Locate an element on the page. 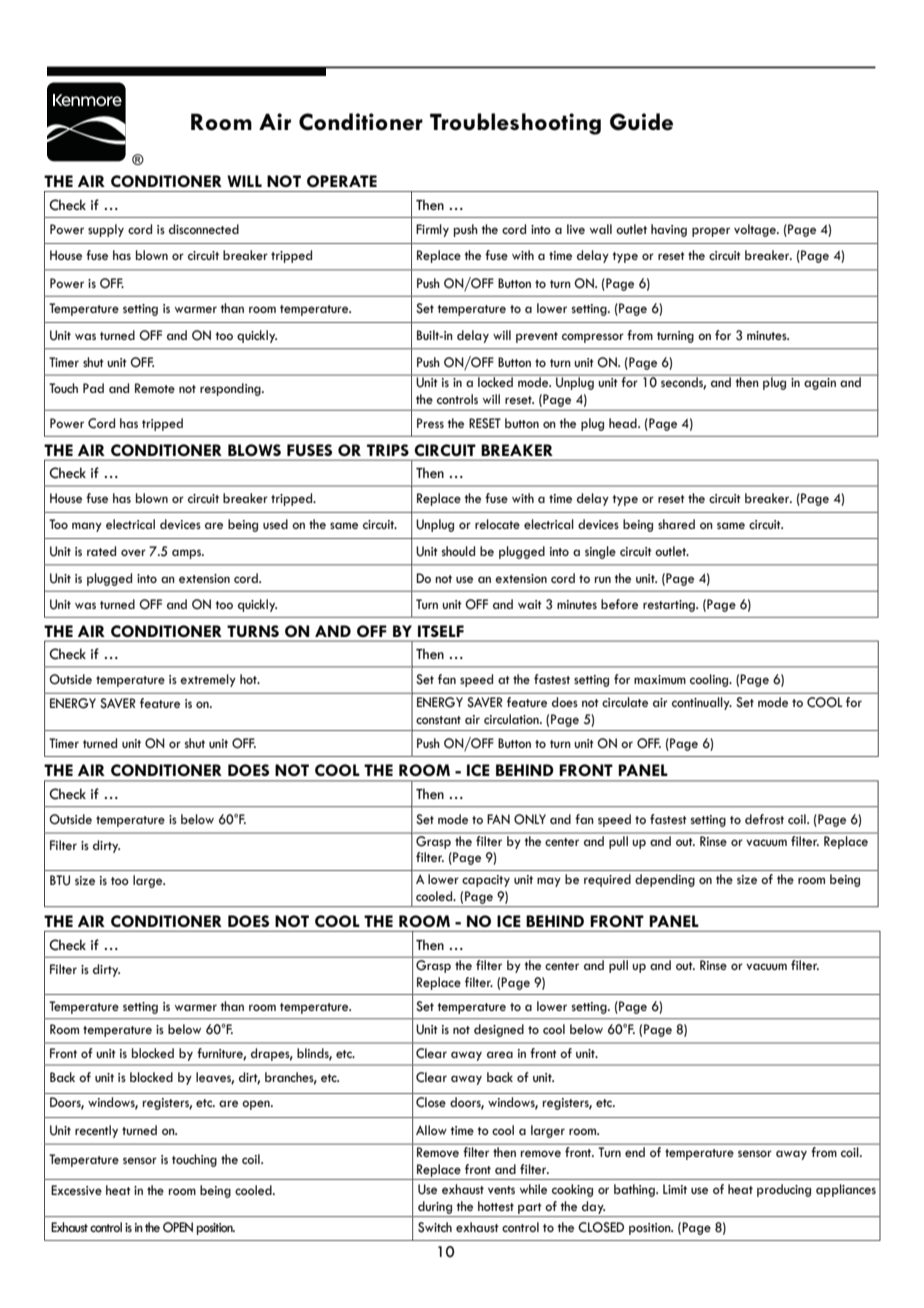  during is located at coordinates (435, 1207).
